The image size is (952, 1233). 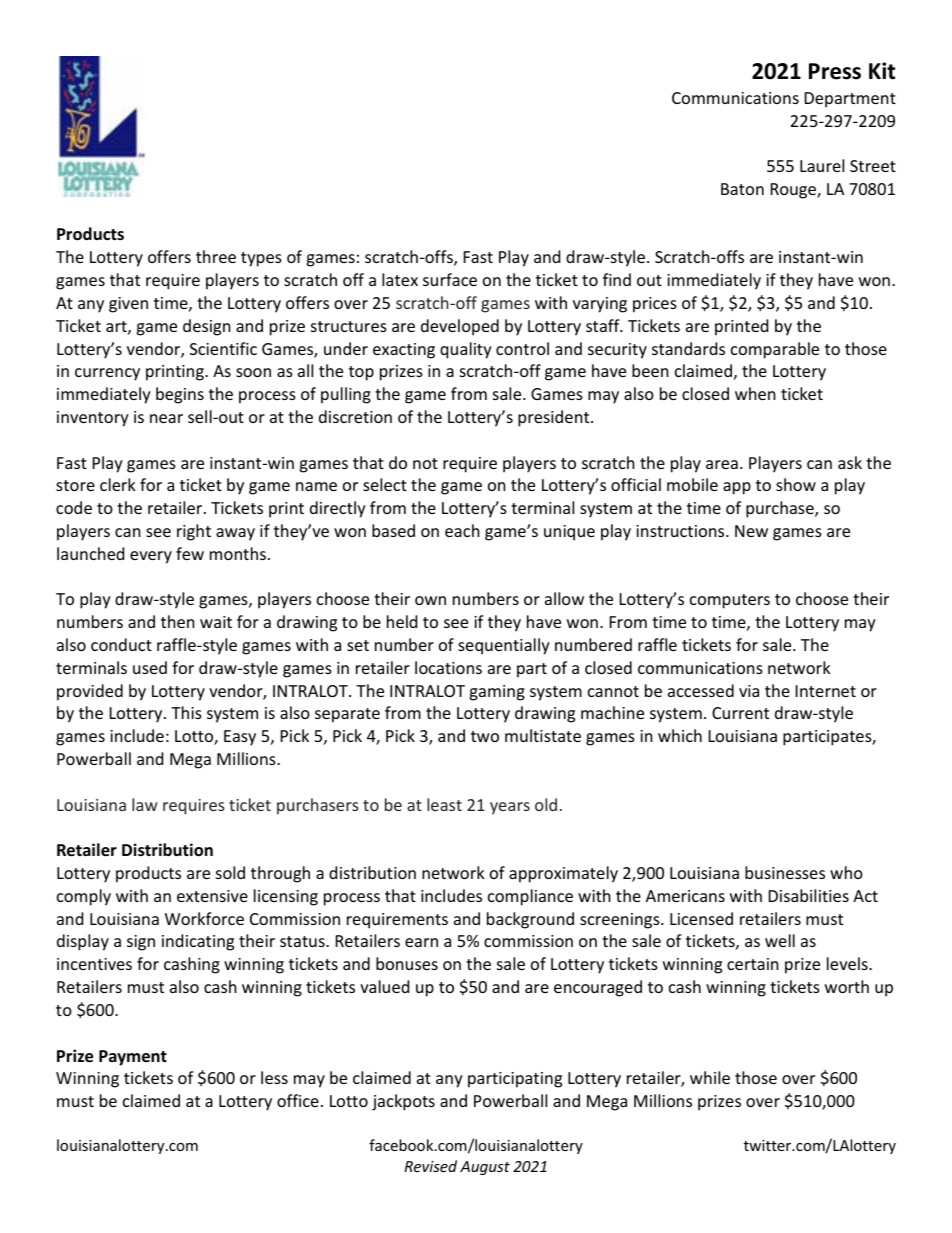 What do you see at coordinates (775, 350) in the screenshot?
I see `comparable` at bounding box center [775, 350].
